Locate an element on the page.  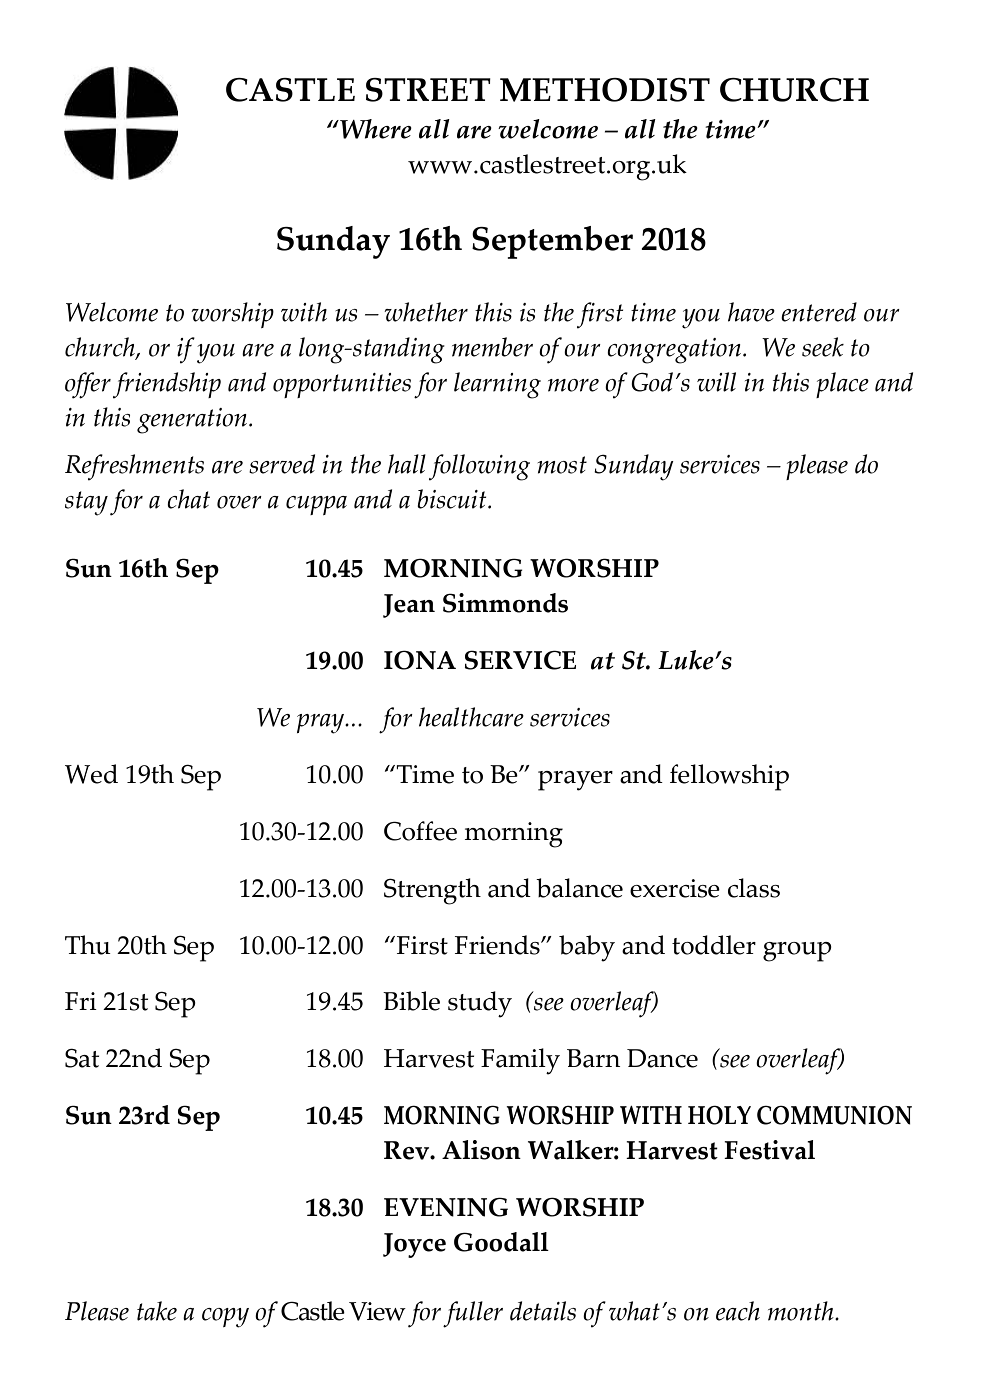
healthcare is located at coordinates (471, 717).
